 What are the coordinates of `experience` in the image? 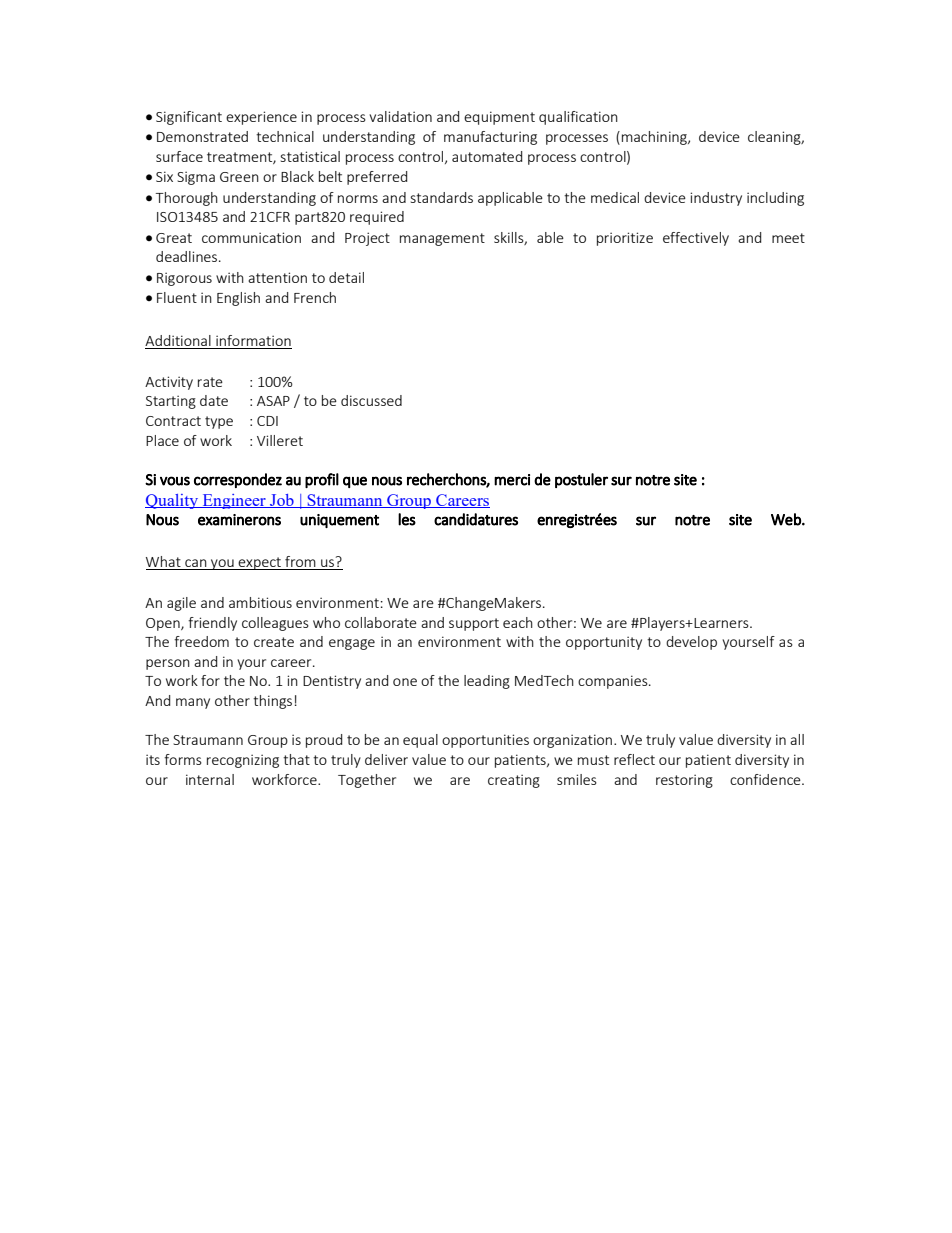 It's located at (261, 118).
